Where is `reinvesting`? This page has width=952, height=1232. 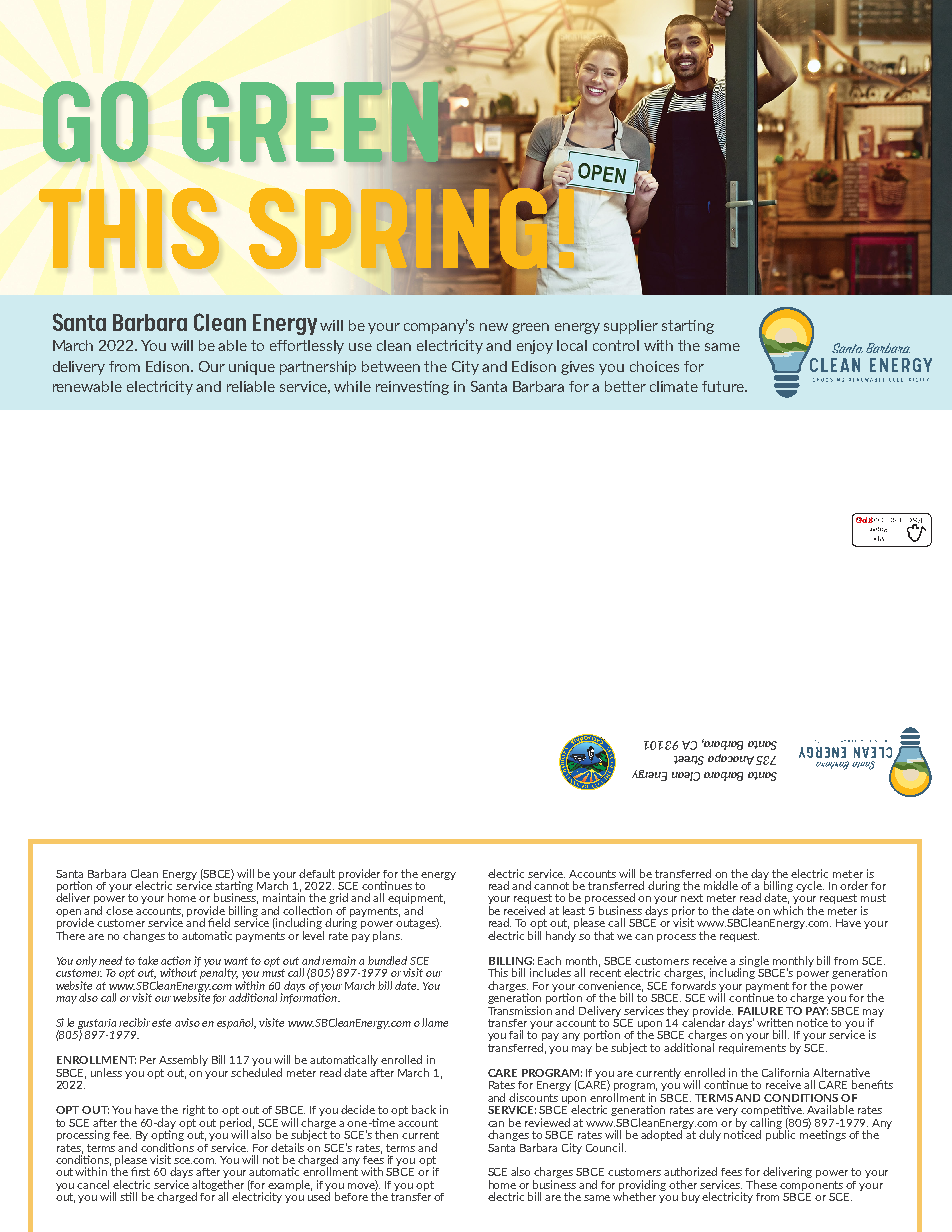 reinvesting is located at coordinates (412, 388).
